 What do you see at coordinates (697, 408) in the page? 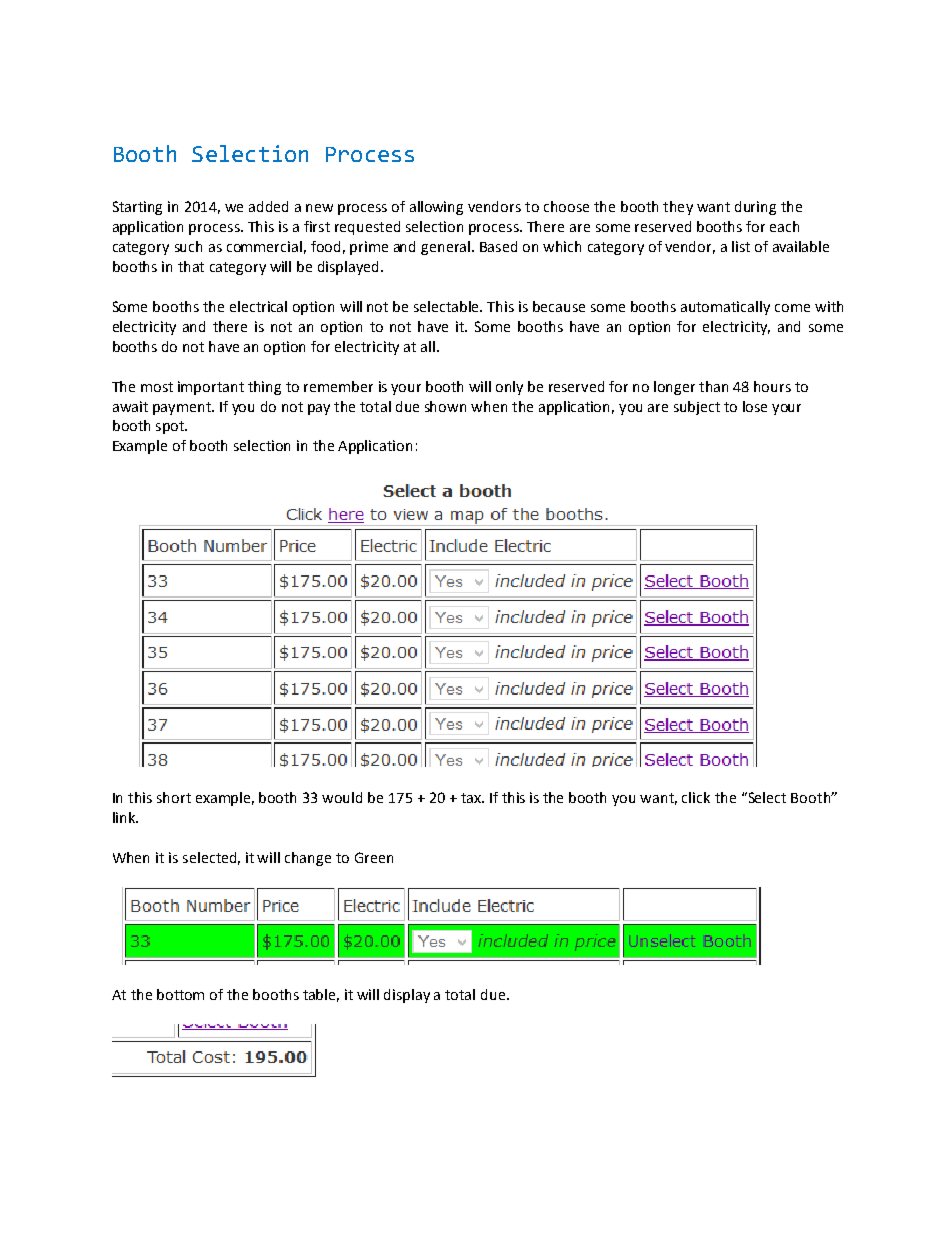
I see `subject` at bounding box center [697, 408].
